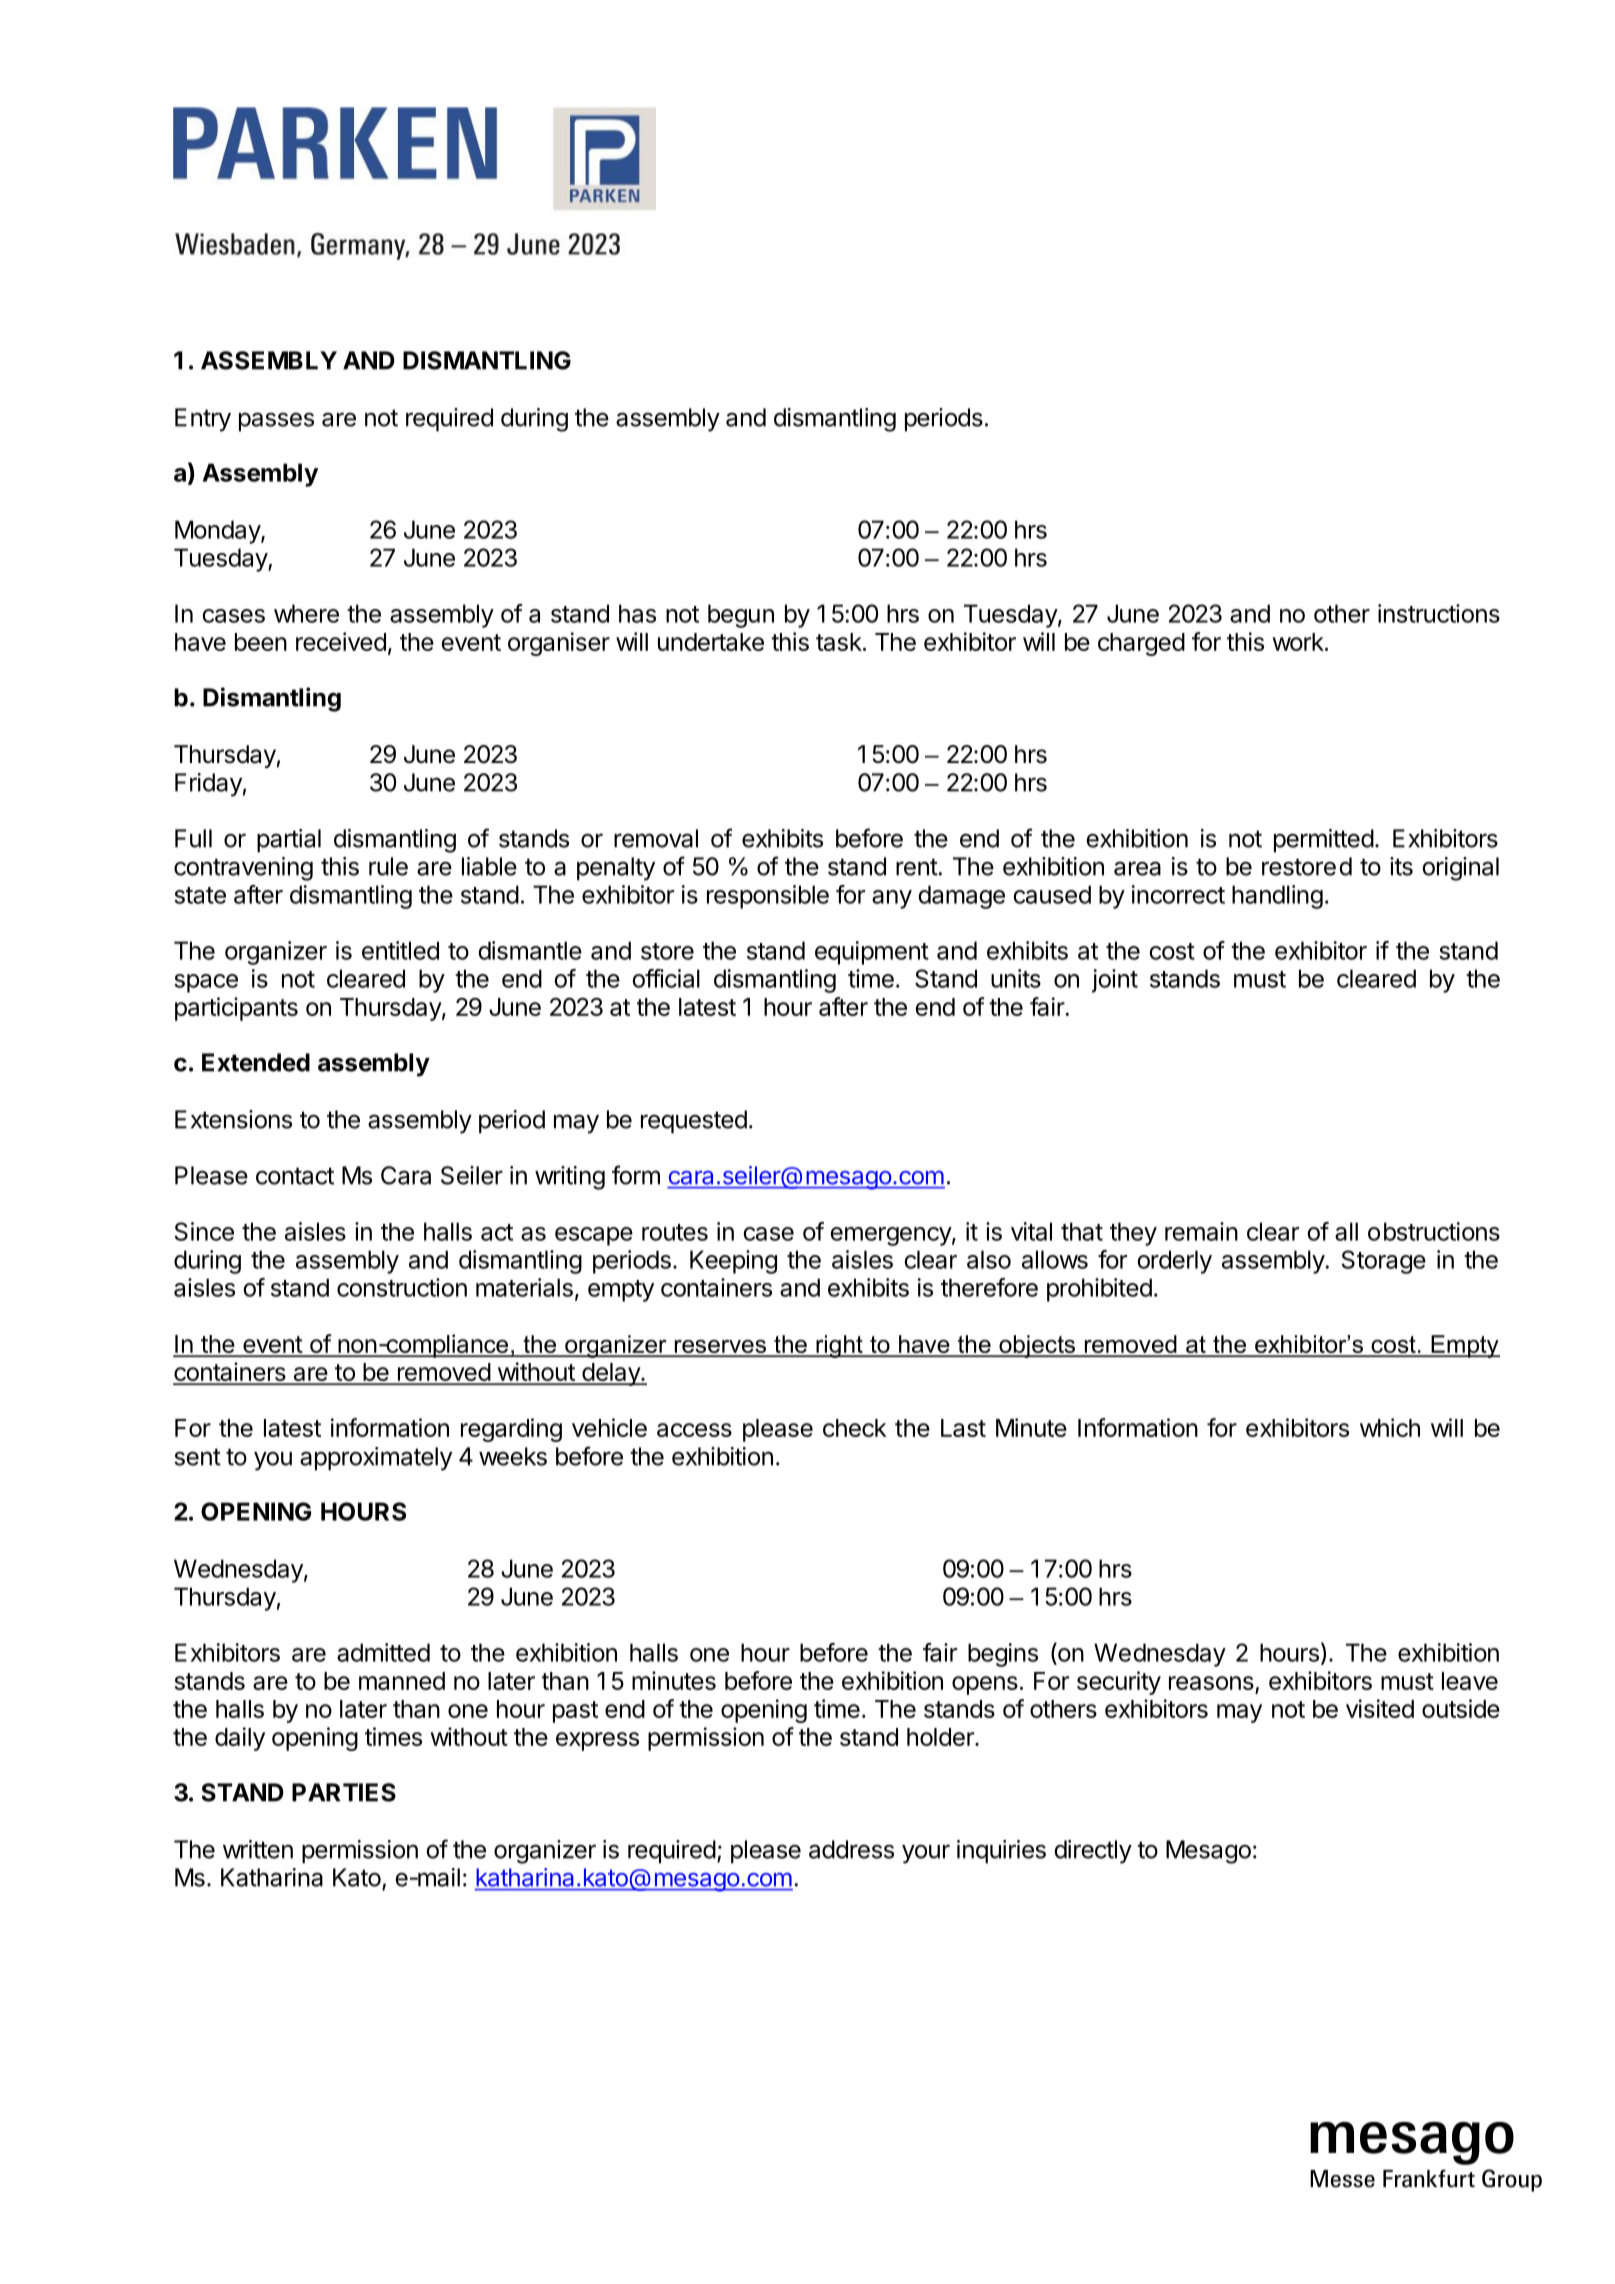  I want to click on remain, so click(1201, 1231).
